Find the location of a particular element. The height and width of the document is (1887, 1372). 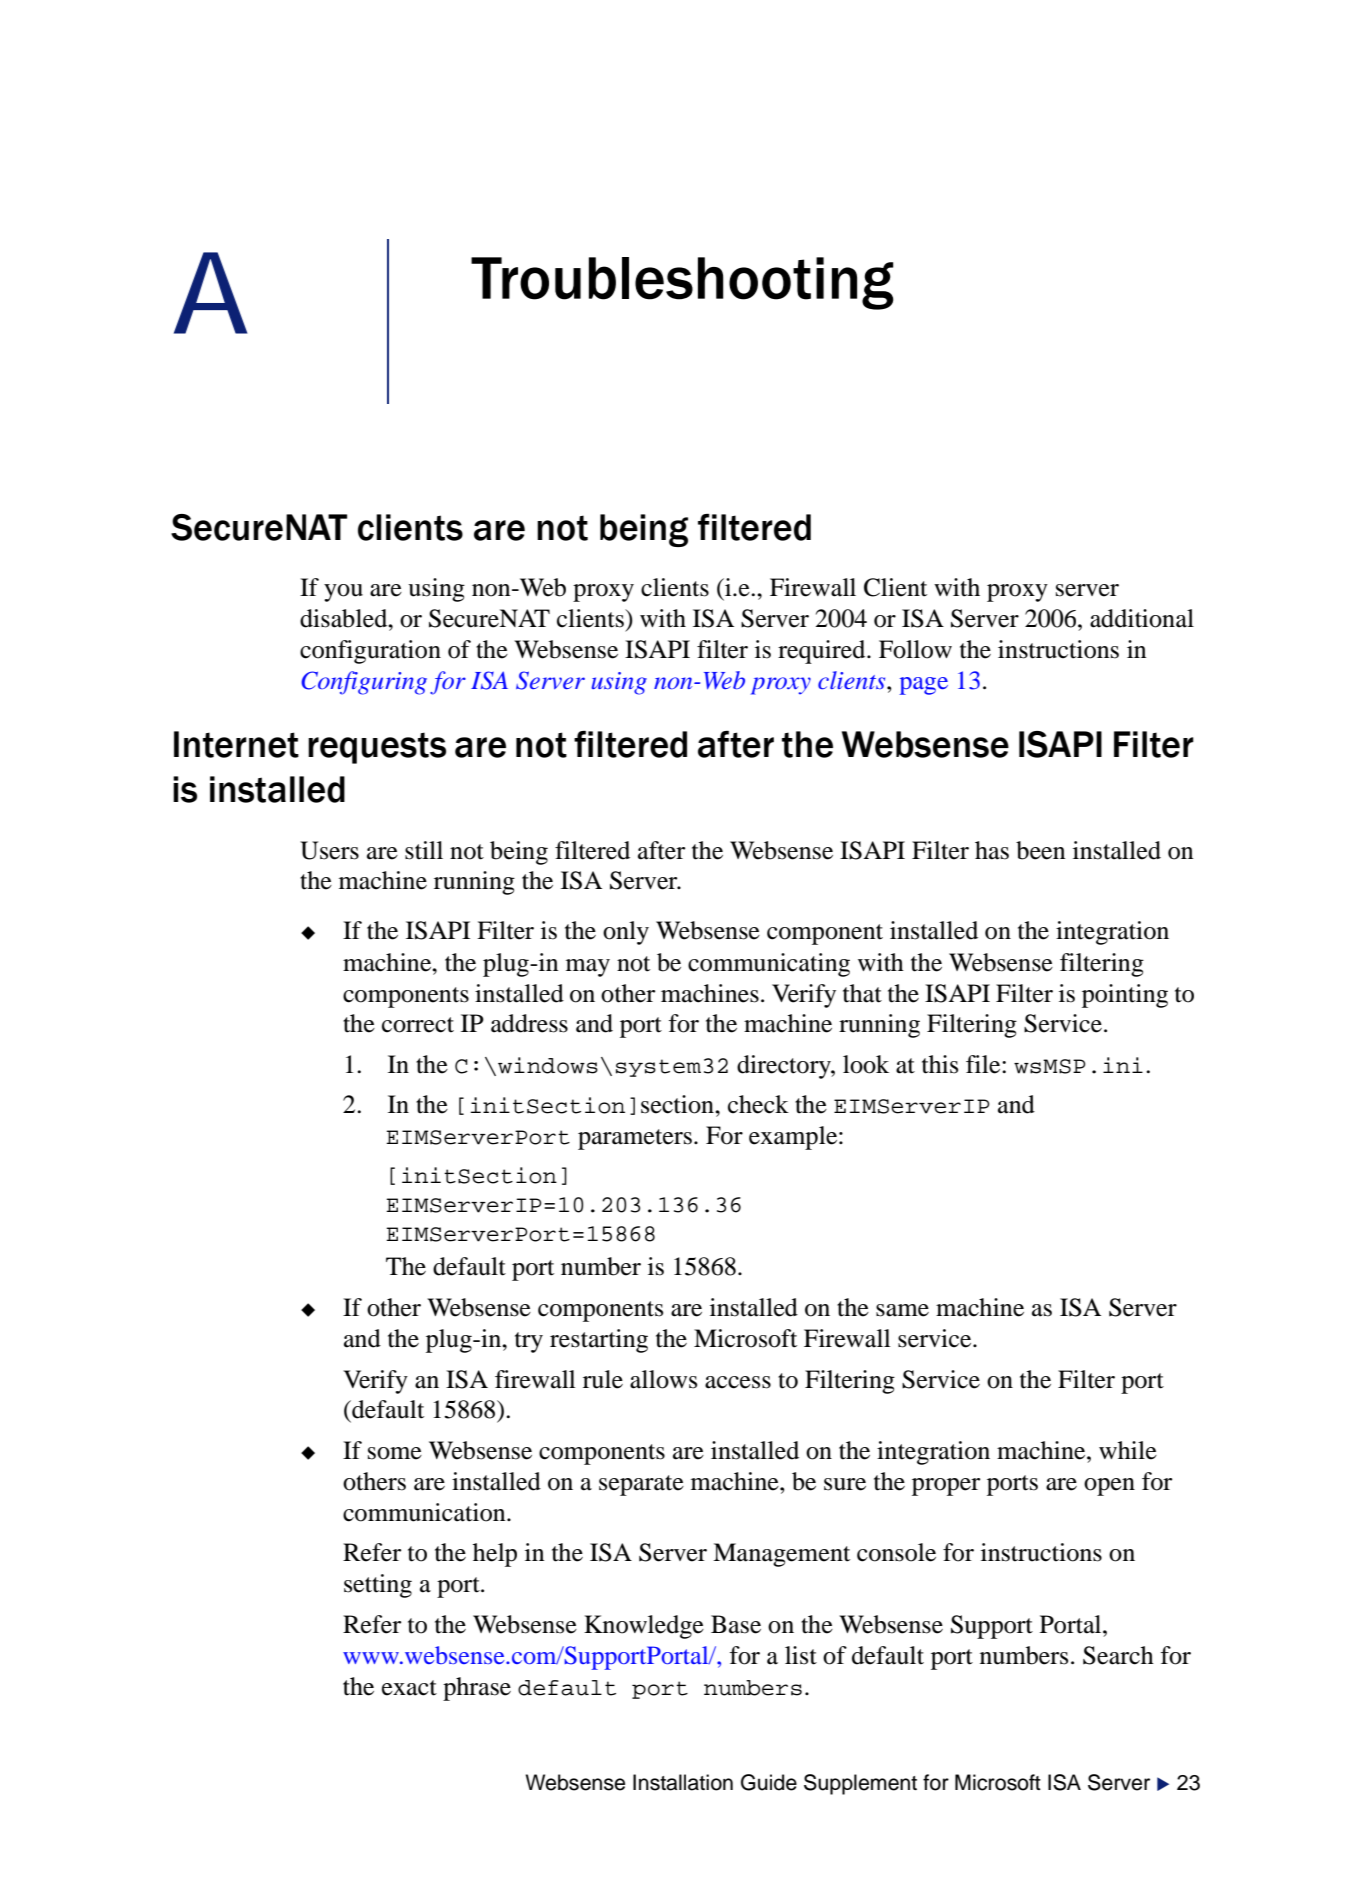

correct is located at coordinates (418, 1025).
